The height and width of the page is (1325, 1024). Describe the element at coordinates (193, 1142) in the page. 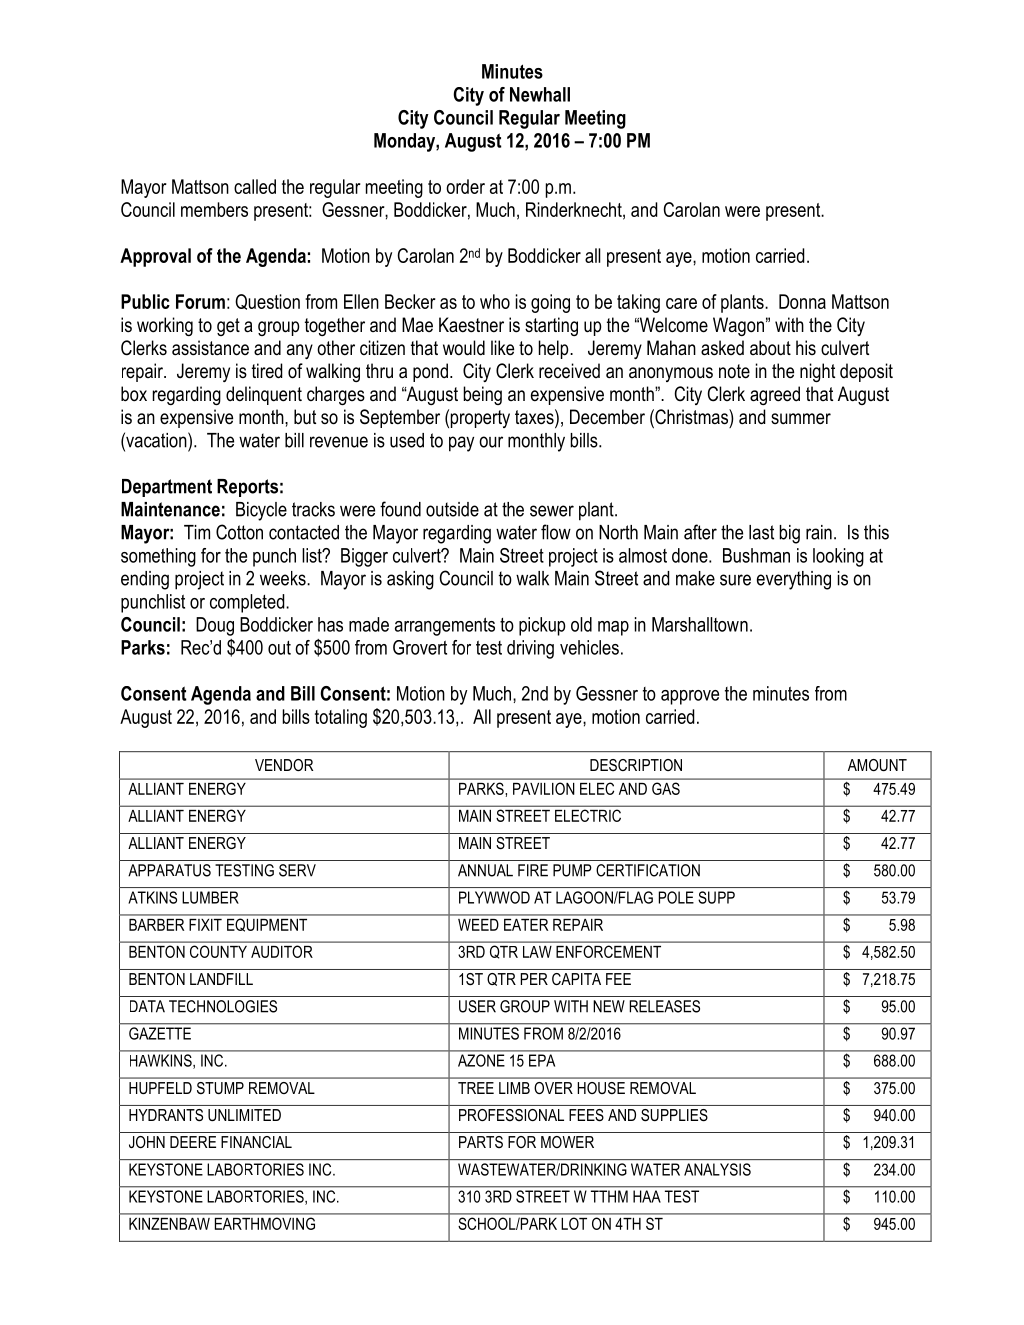

I see `DEERE` at that location.
